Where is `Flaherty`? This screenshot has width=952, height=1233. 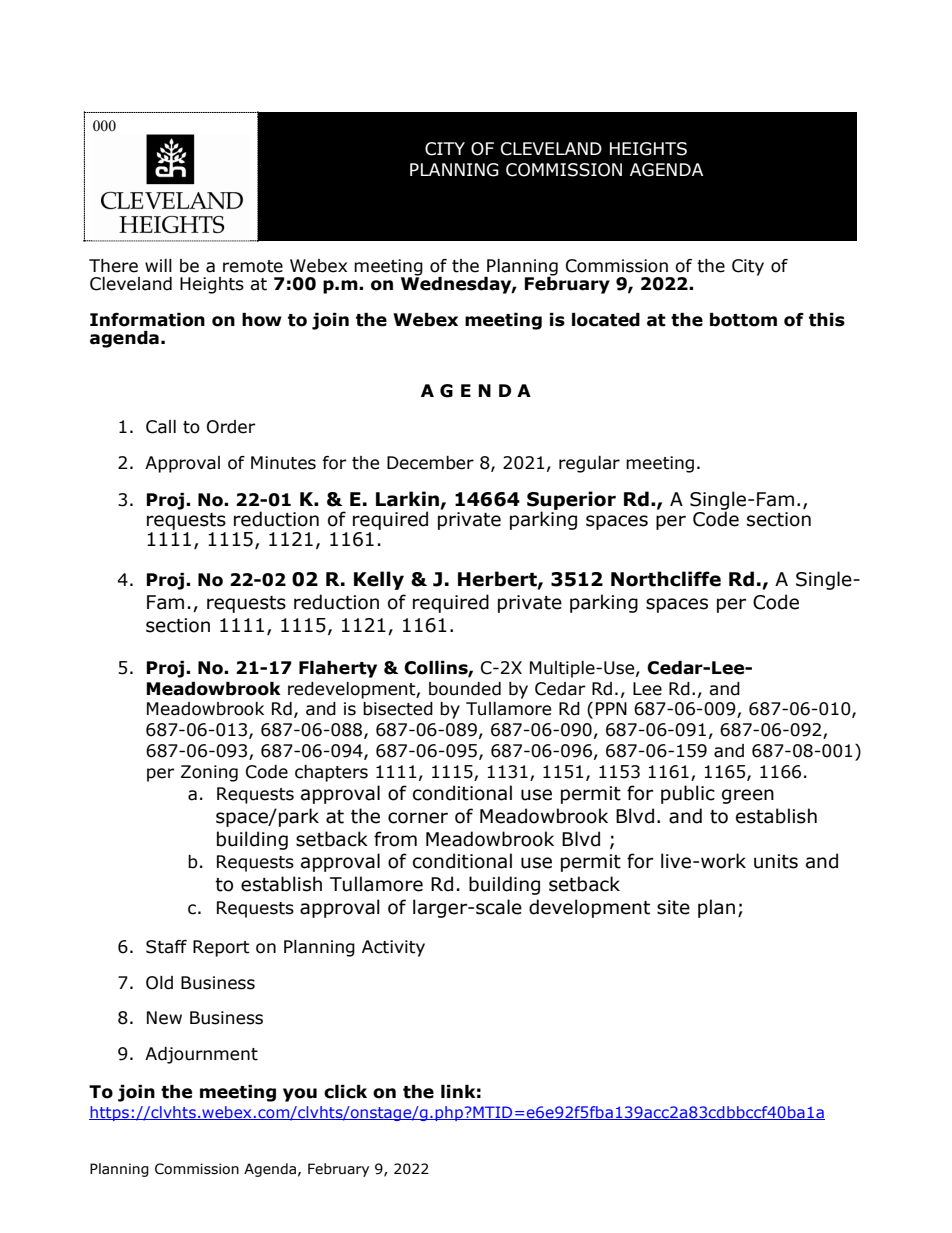
Flaherty is located at coordinates (338, 669).
